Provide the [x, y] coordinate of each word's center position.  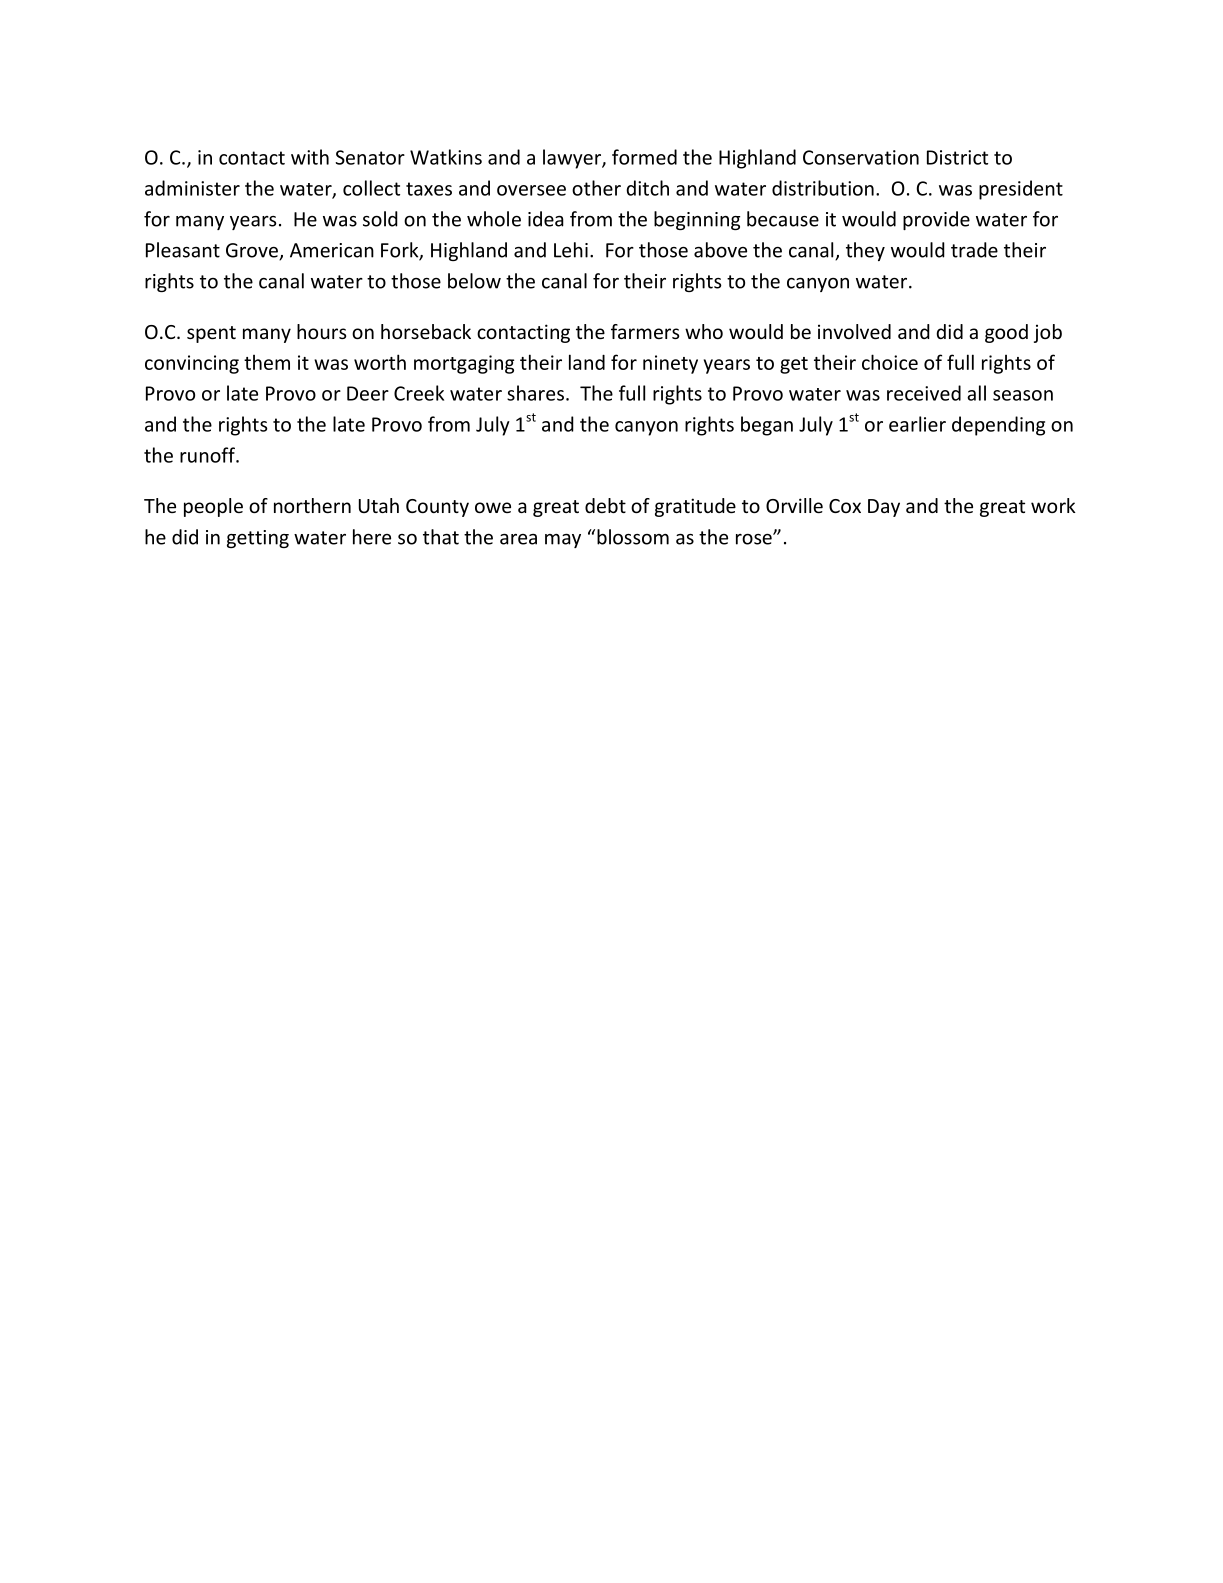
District [957, 157]
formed [644, 157]
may [563, 541]
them [267, 362]
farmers [645, 331]
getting [258, 539]
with [310, 157]
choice [890, 362]
